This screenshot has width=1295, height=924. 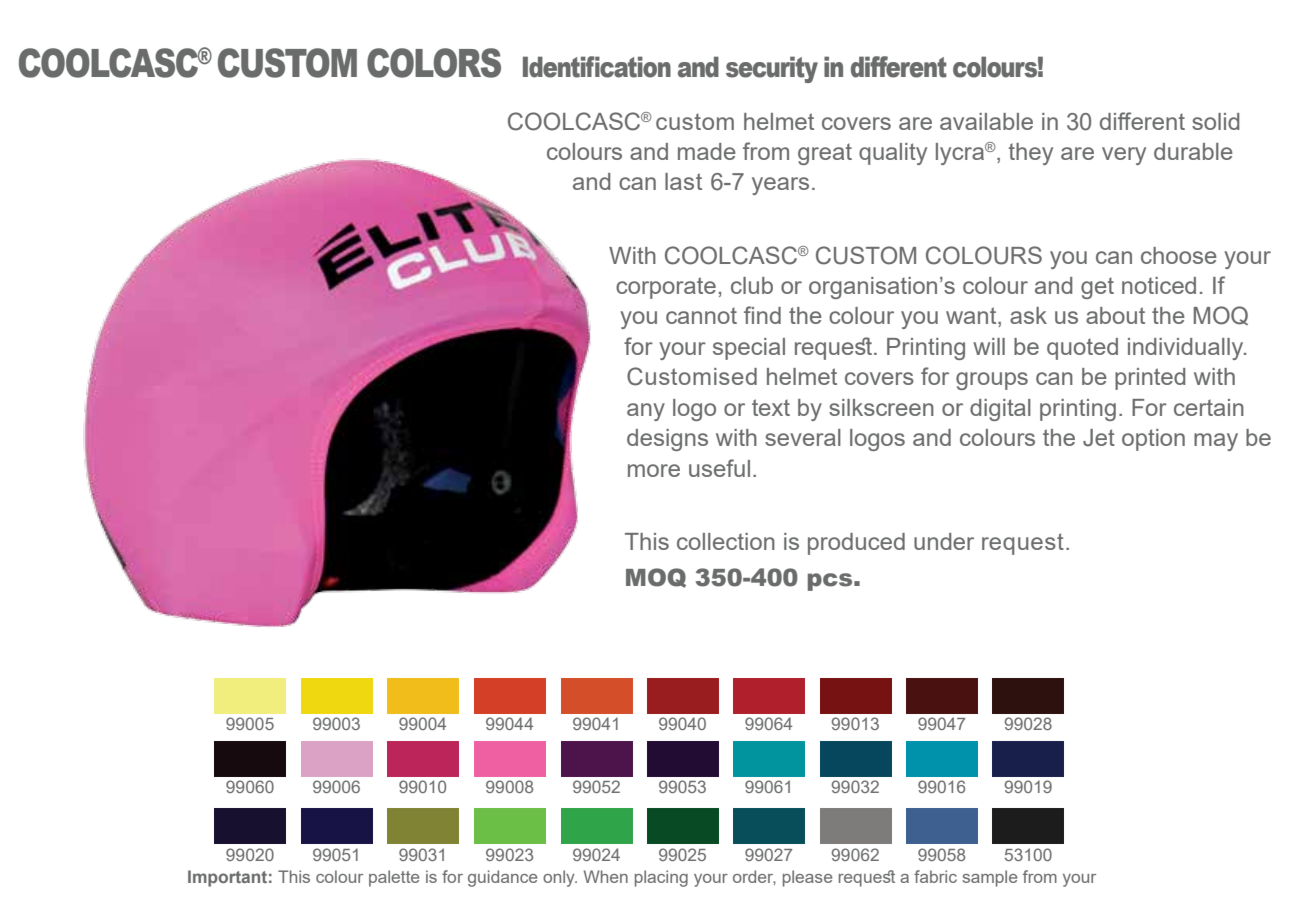 I want to click on please, so click(x=807, y=878).
